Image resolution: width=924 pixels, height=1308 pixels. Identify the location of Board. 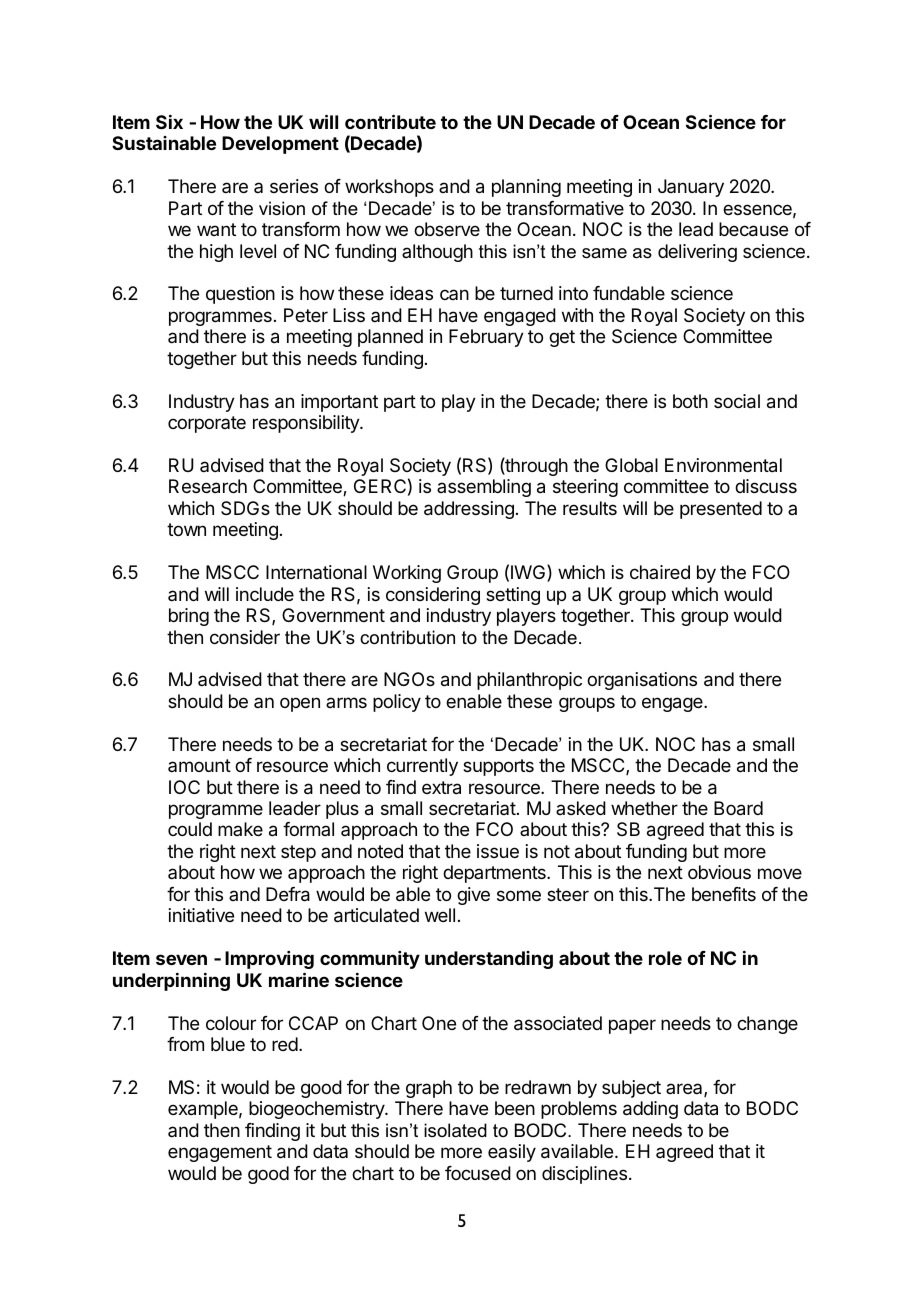
(738, 808).
